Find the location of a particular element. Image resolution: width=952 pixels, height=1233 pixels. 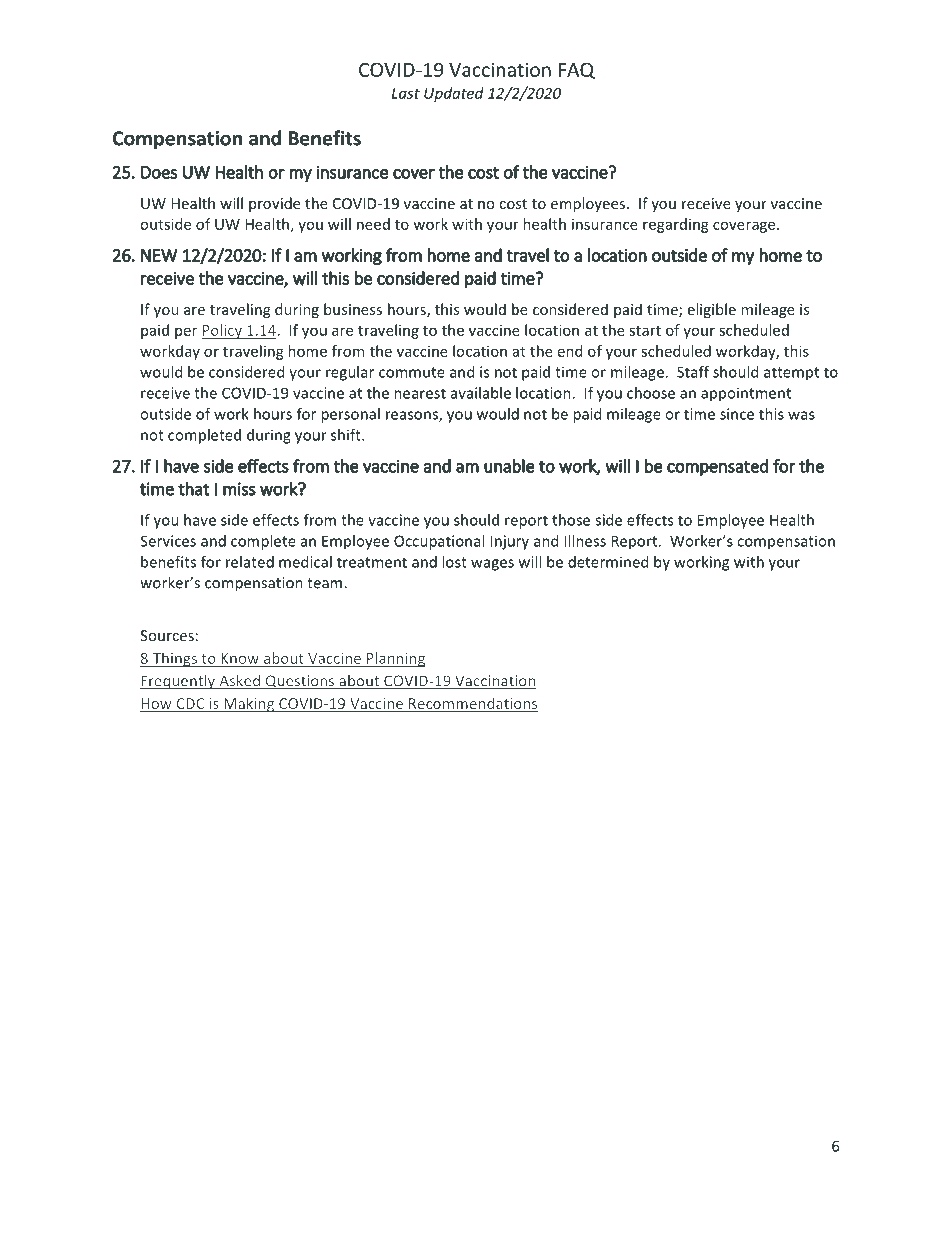

Illness is located at coordinates (585, 541).
